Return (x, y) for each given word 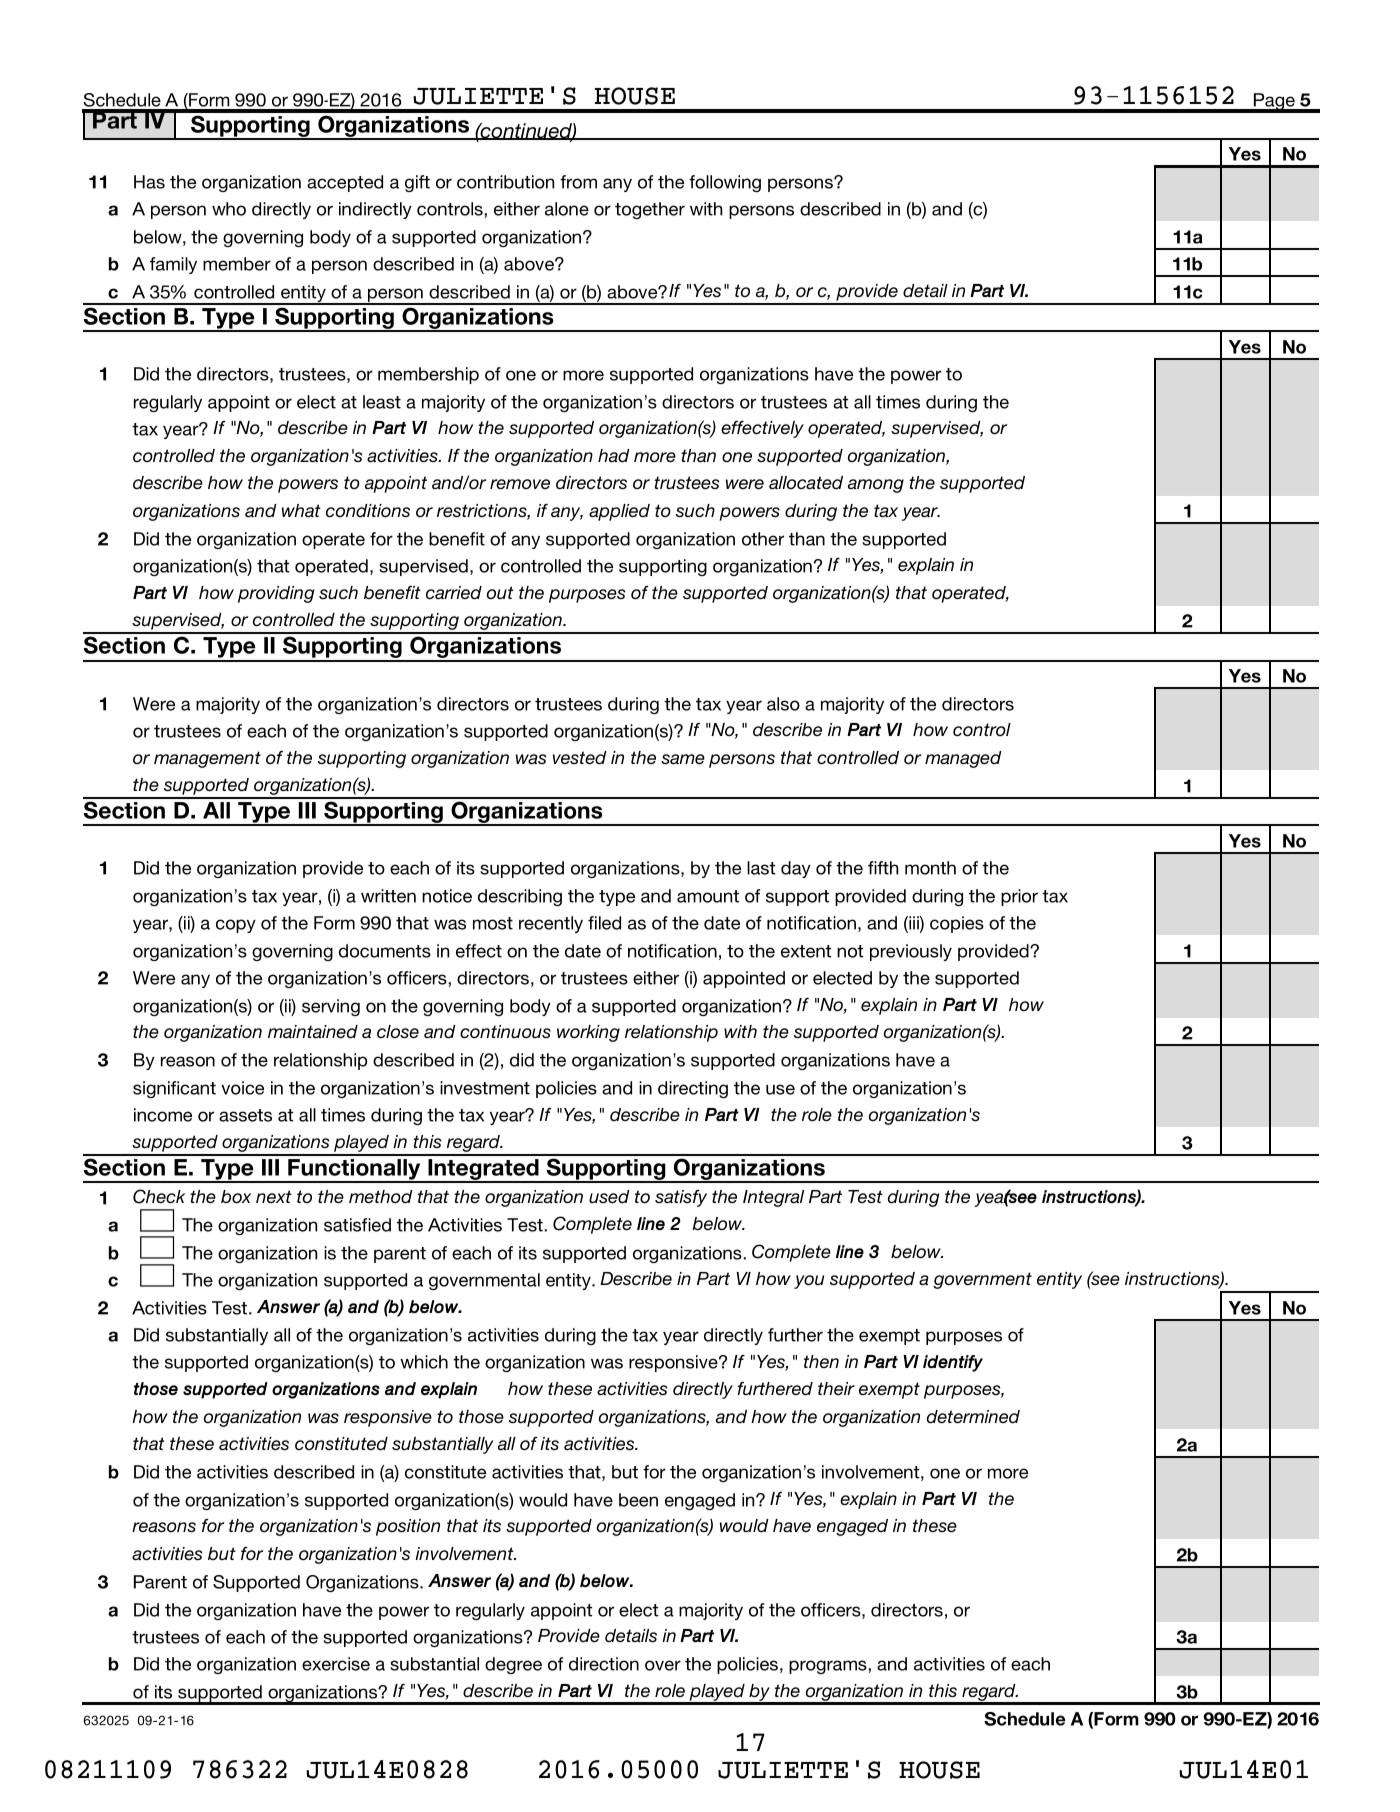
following (725, 183)
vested (580, 758)
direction (604, 1664)
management (207, 759)
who (229, 209)
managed (963, 759)
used (609, 1196)
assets (245, 1115)
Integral (773, 1198)
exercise (336, 1664)
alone (567, 209)
